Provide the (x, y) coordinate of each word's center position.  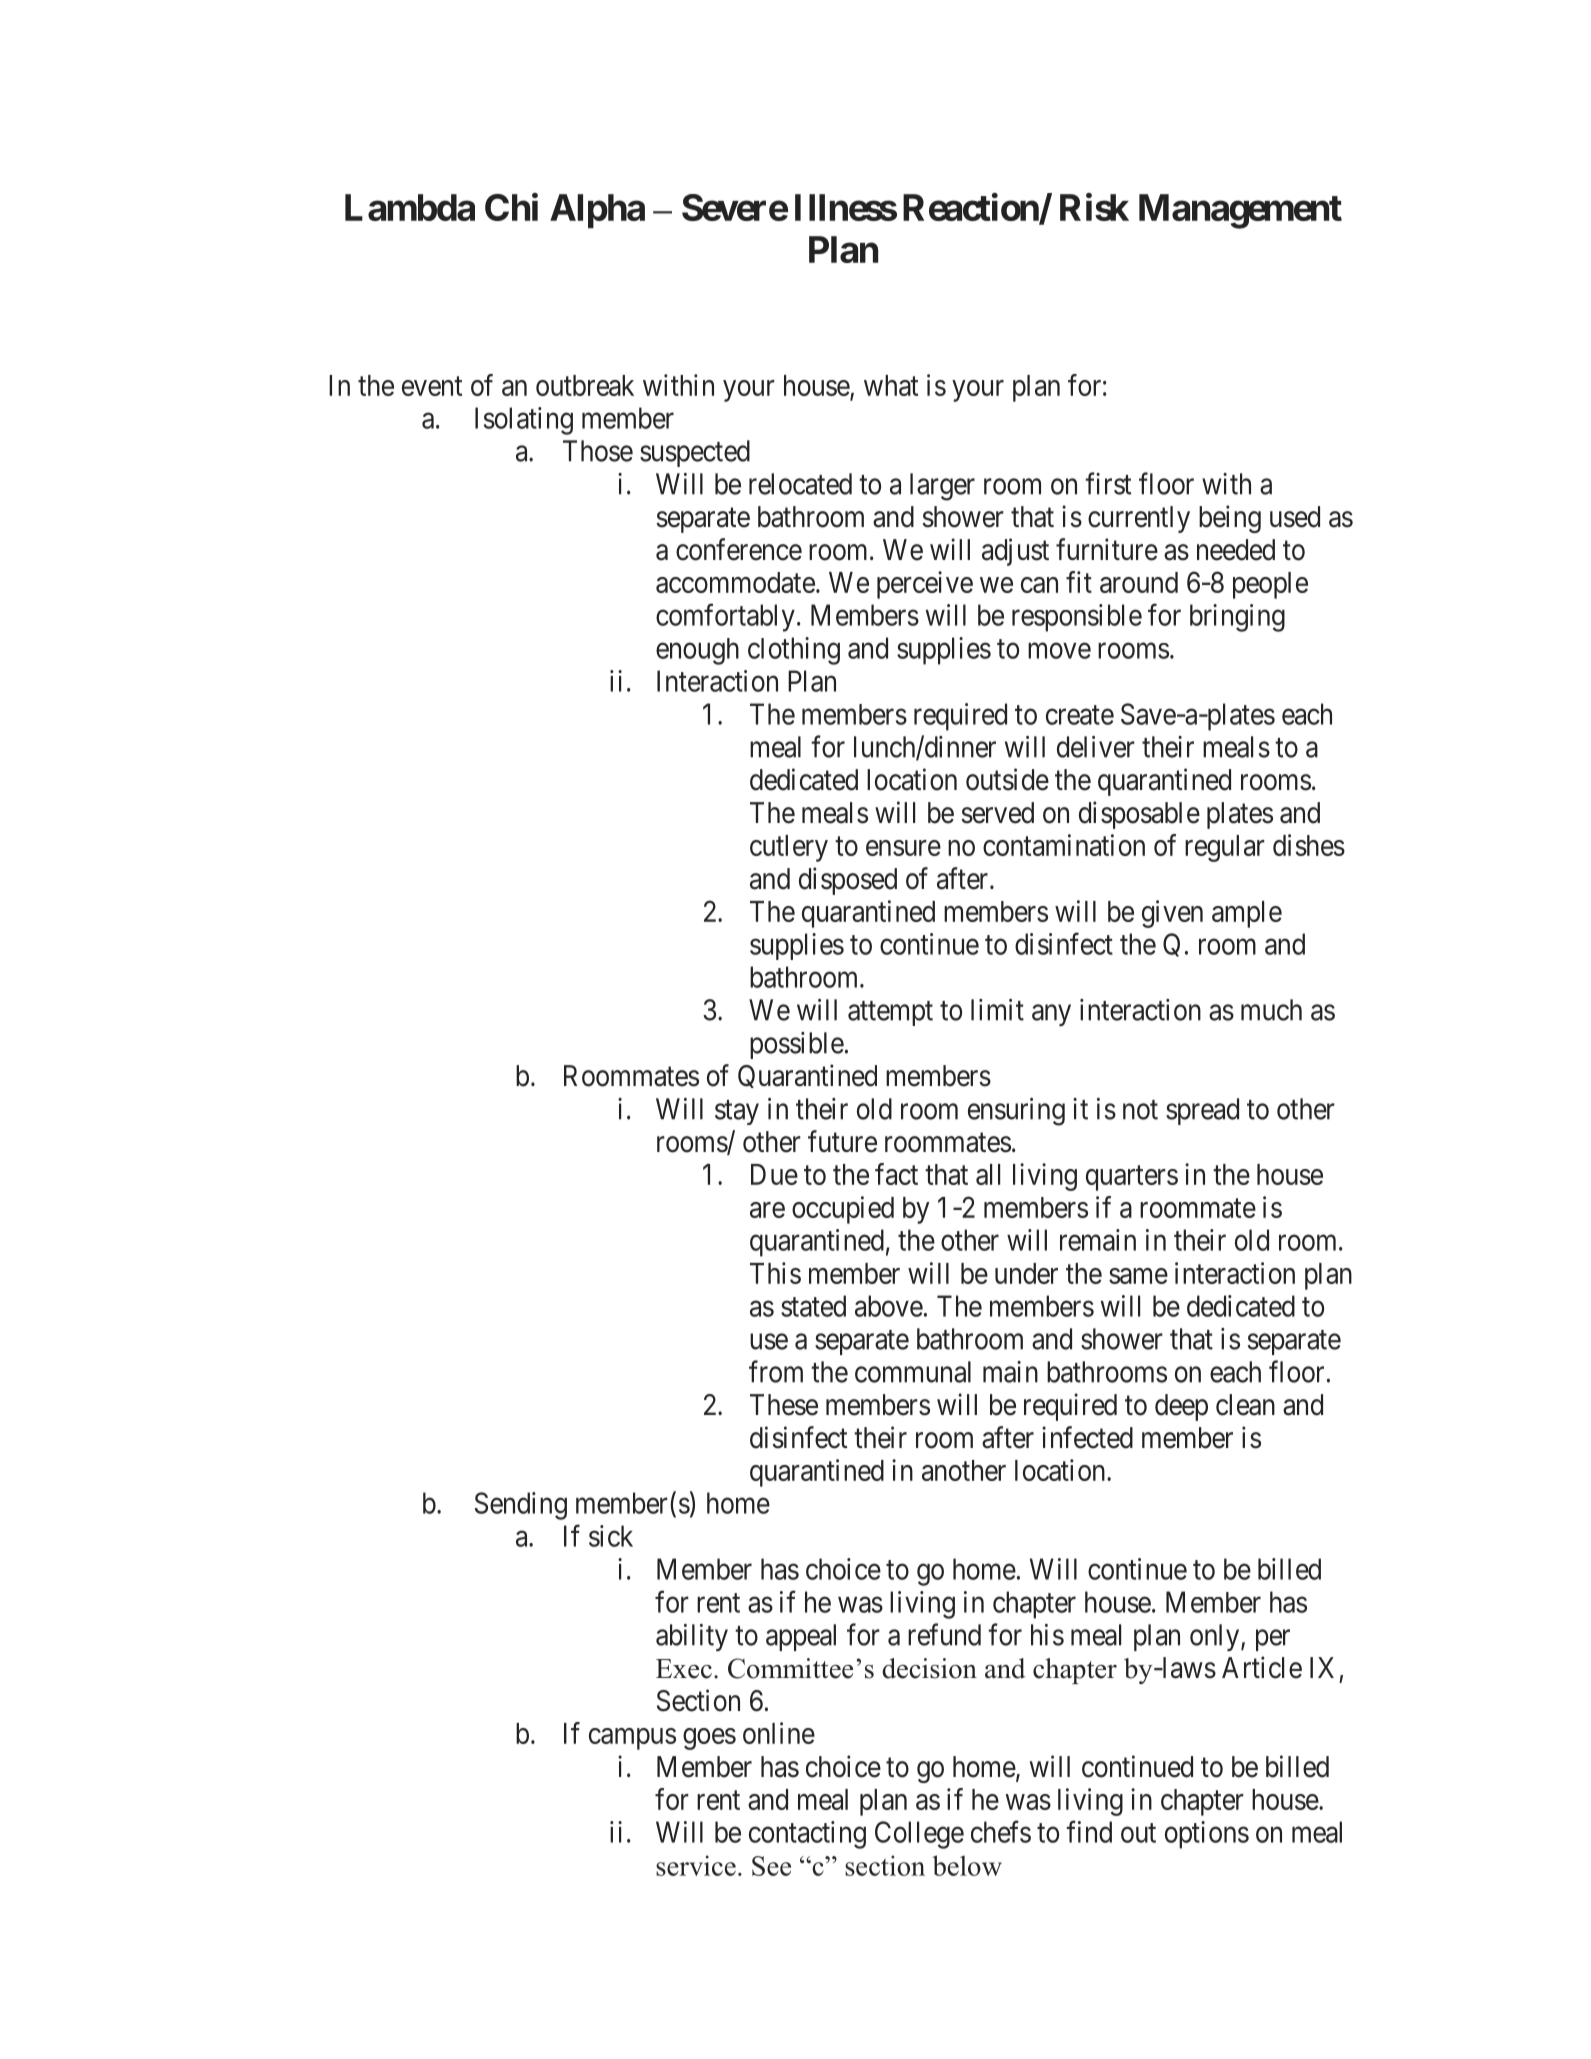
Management (1240, 211)
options (1207, 1835)
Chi (511, 207)
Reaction (971, 208)
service (696, 1865)
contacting (807, 1835)
